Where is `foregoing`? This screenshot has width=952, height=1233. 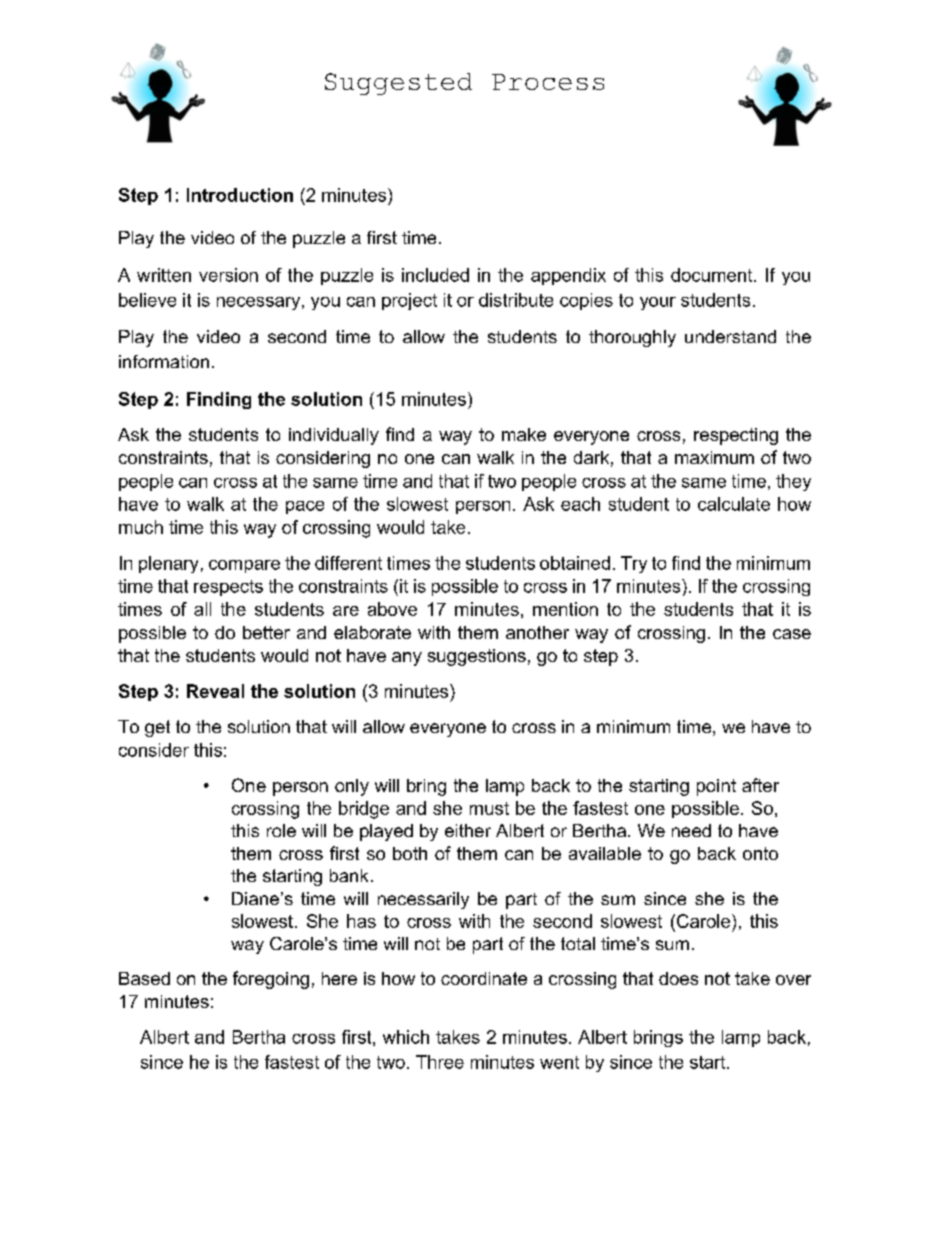
foregoing is located at coordinates (271, 980).
